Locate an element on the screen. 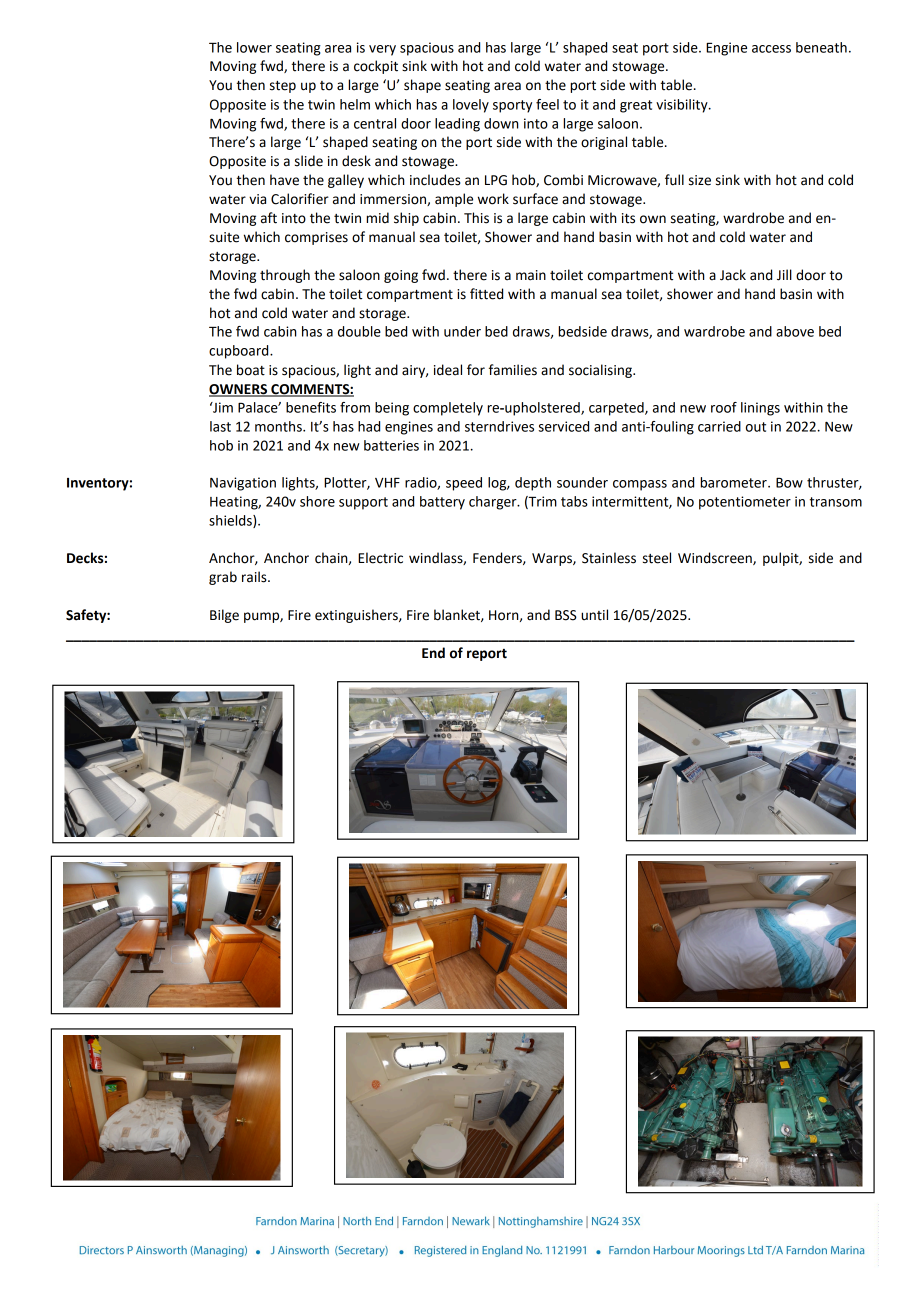 This screenshot has width=924, height=1308. above is located at coordinates (795, 331).
